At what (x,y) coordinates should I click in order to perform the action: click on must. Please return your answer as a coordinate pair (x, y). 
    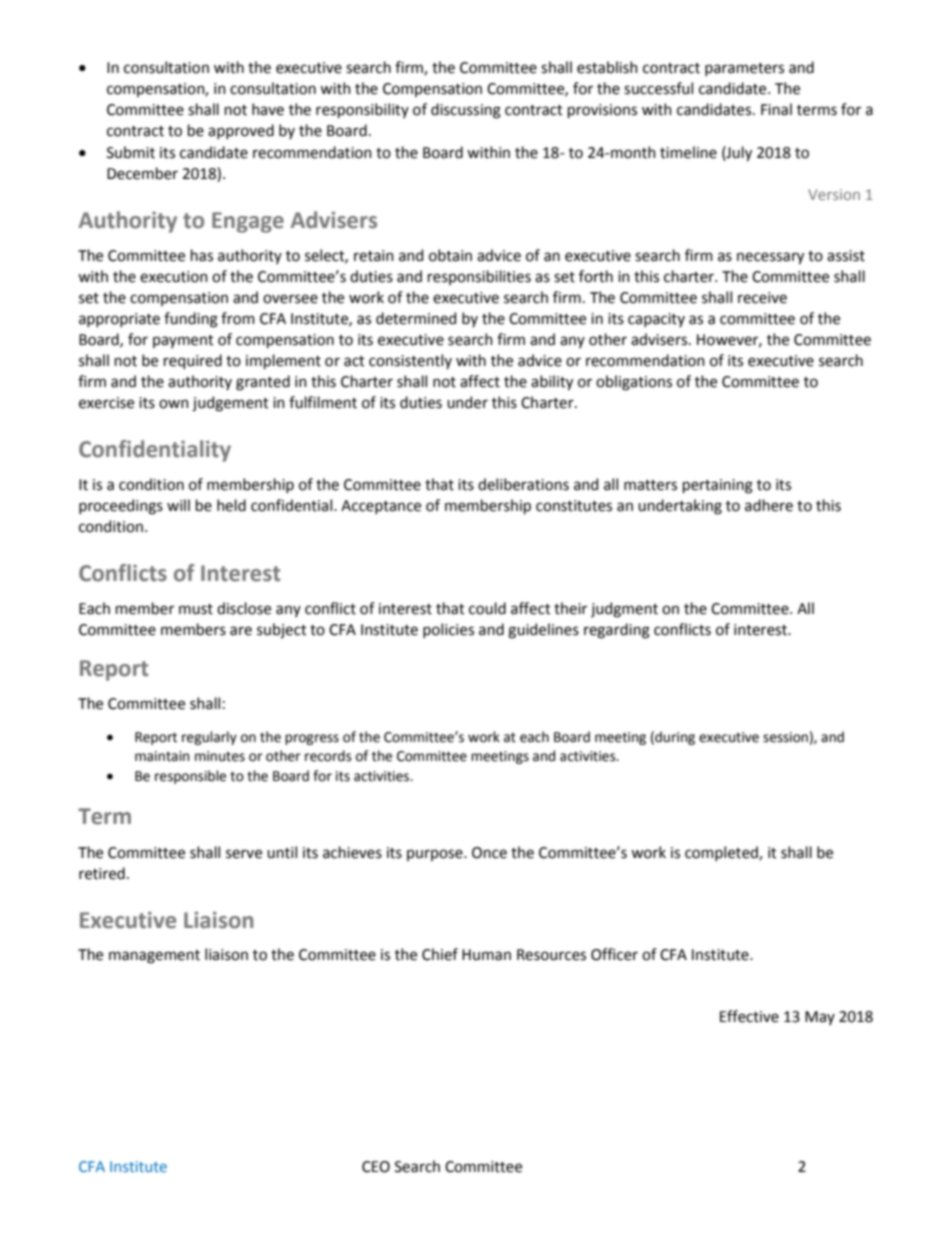
    Looking at the image, I should click on (196, 609).
